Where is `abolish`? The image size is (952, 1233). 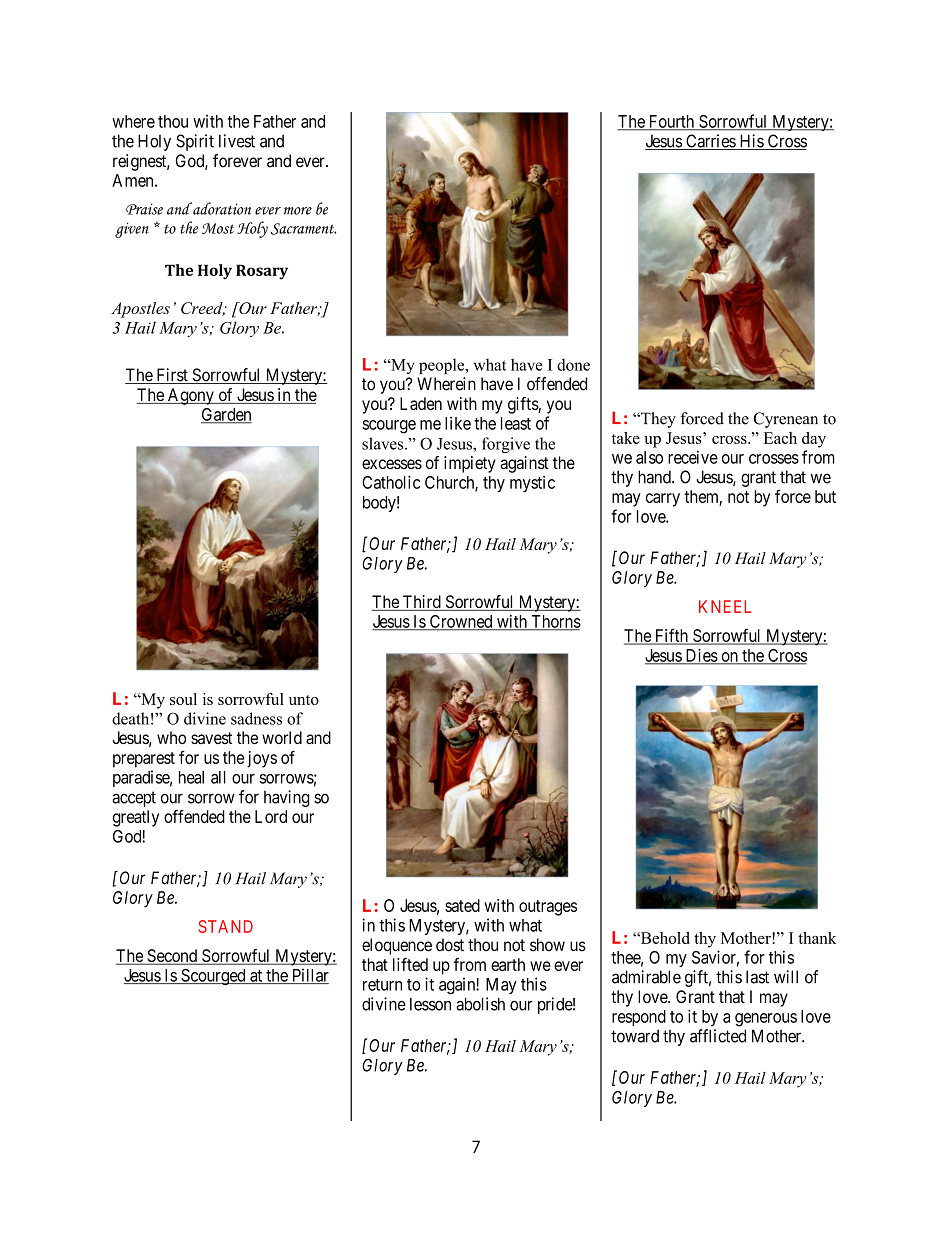 abolish is located at coordinates (480, 1004).
